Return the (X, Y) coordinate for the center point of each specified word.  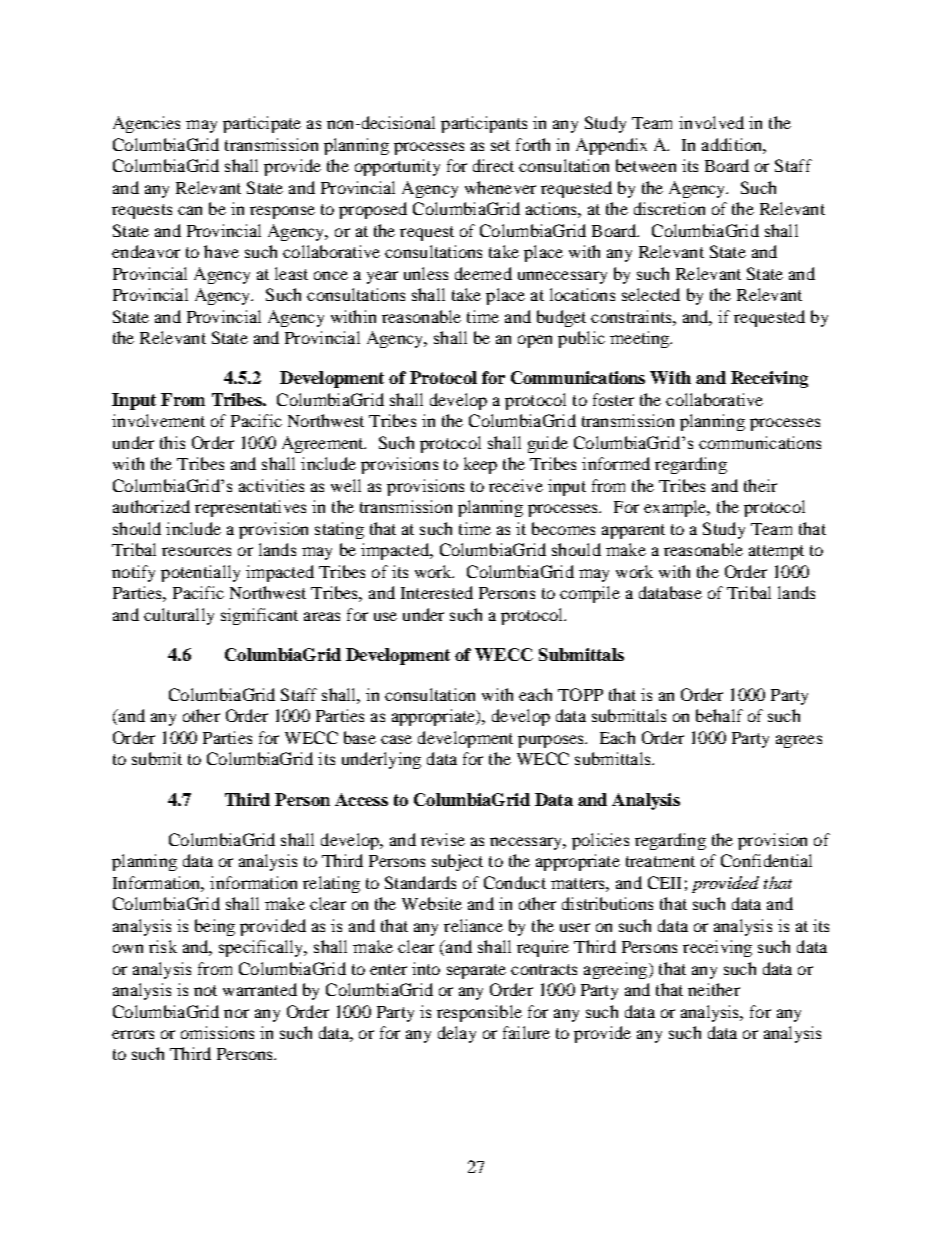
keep (480, 465)
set (500, 145)
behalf (719, 715)
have (221, 251)
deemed (483, 273)
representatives (250, 508)
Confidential (766, 860)
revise (443, 839)
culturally (179, 616)
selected (651, 294)
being (215, 927)
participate (262, 124)
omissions (217, 1032)
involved (711, 122)
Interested (437, 592)
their (760, 485)
